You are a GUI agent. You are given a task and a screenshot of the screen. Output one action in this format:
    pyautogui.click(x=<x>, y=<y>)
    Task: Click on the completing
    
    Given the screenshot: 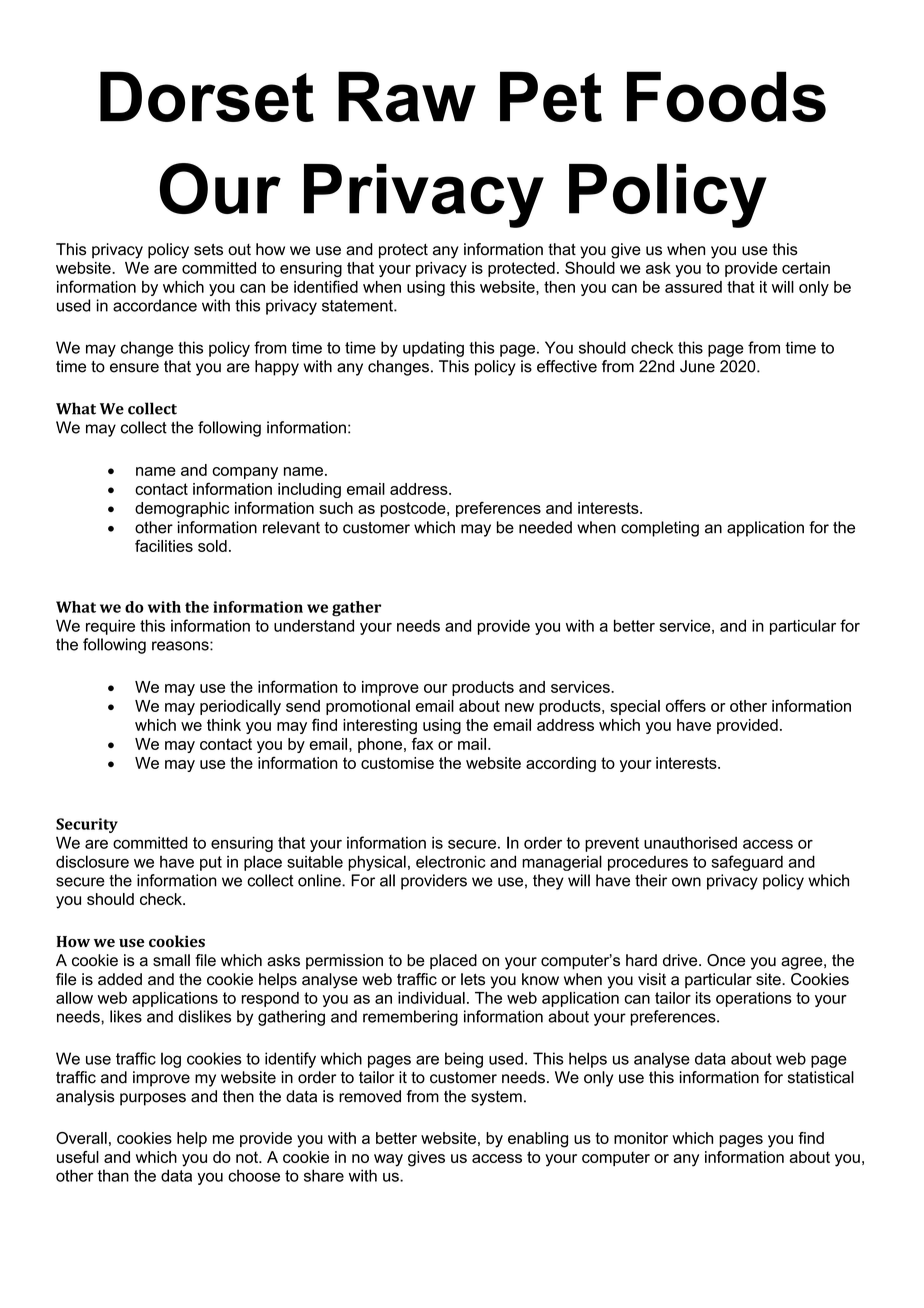 What is the action you would take?
    pyautogui.click(x=660, y=529)
